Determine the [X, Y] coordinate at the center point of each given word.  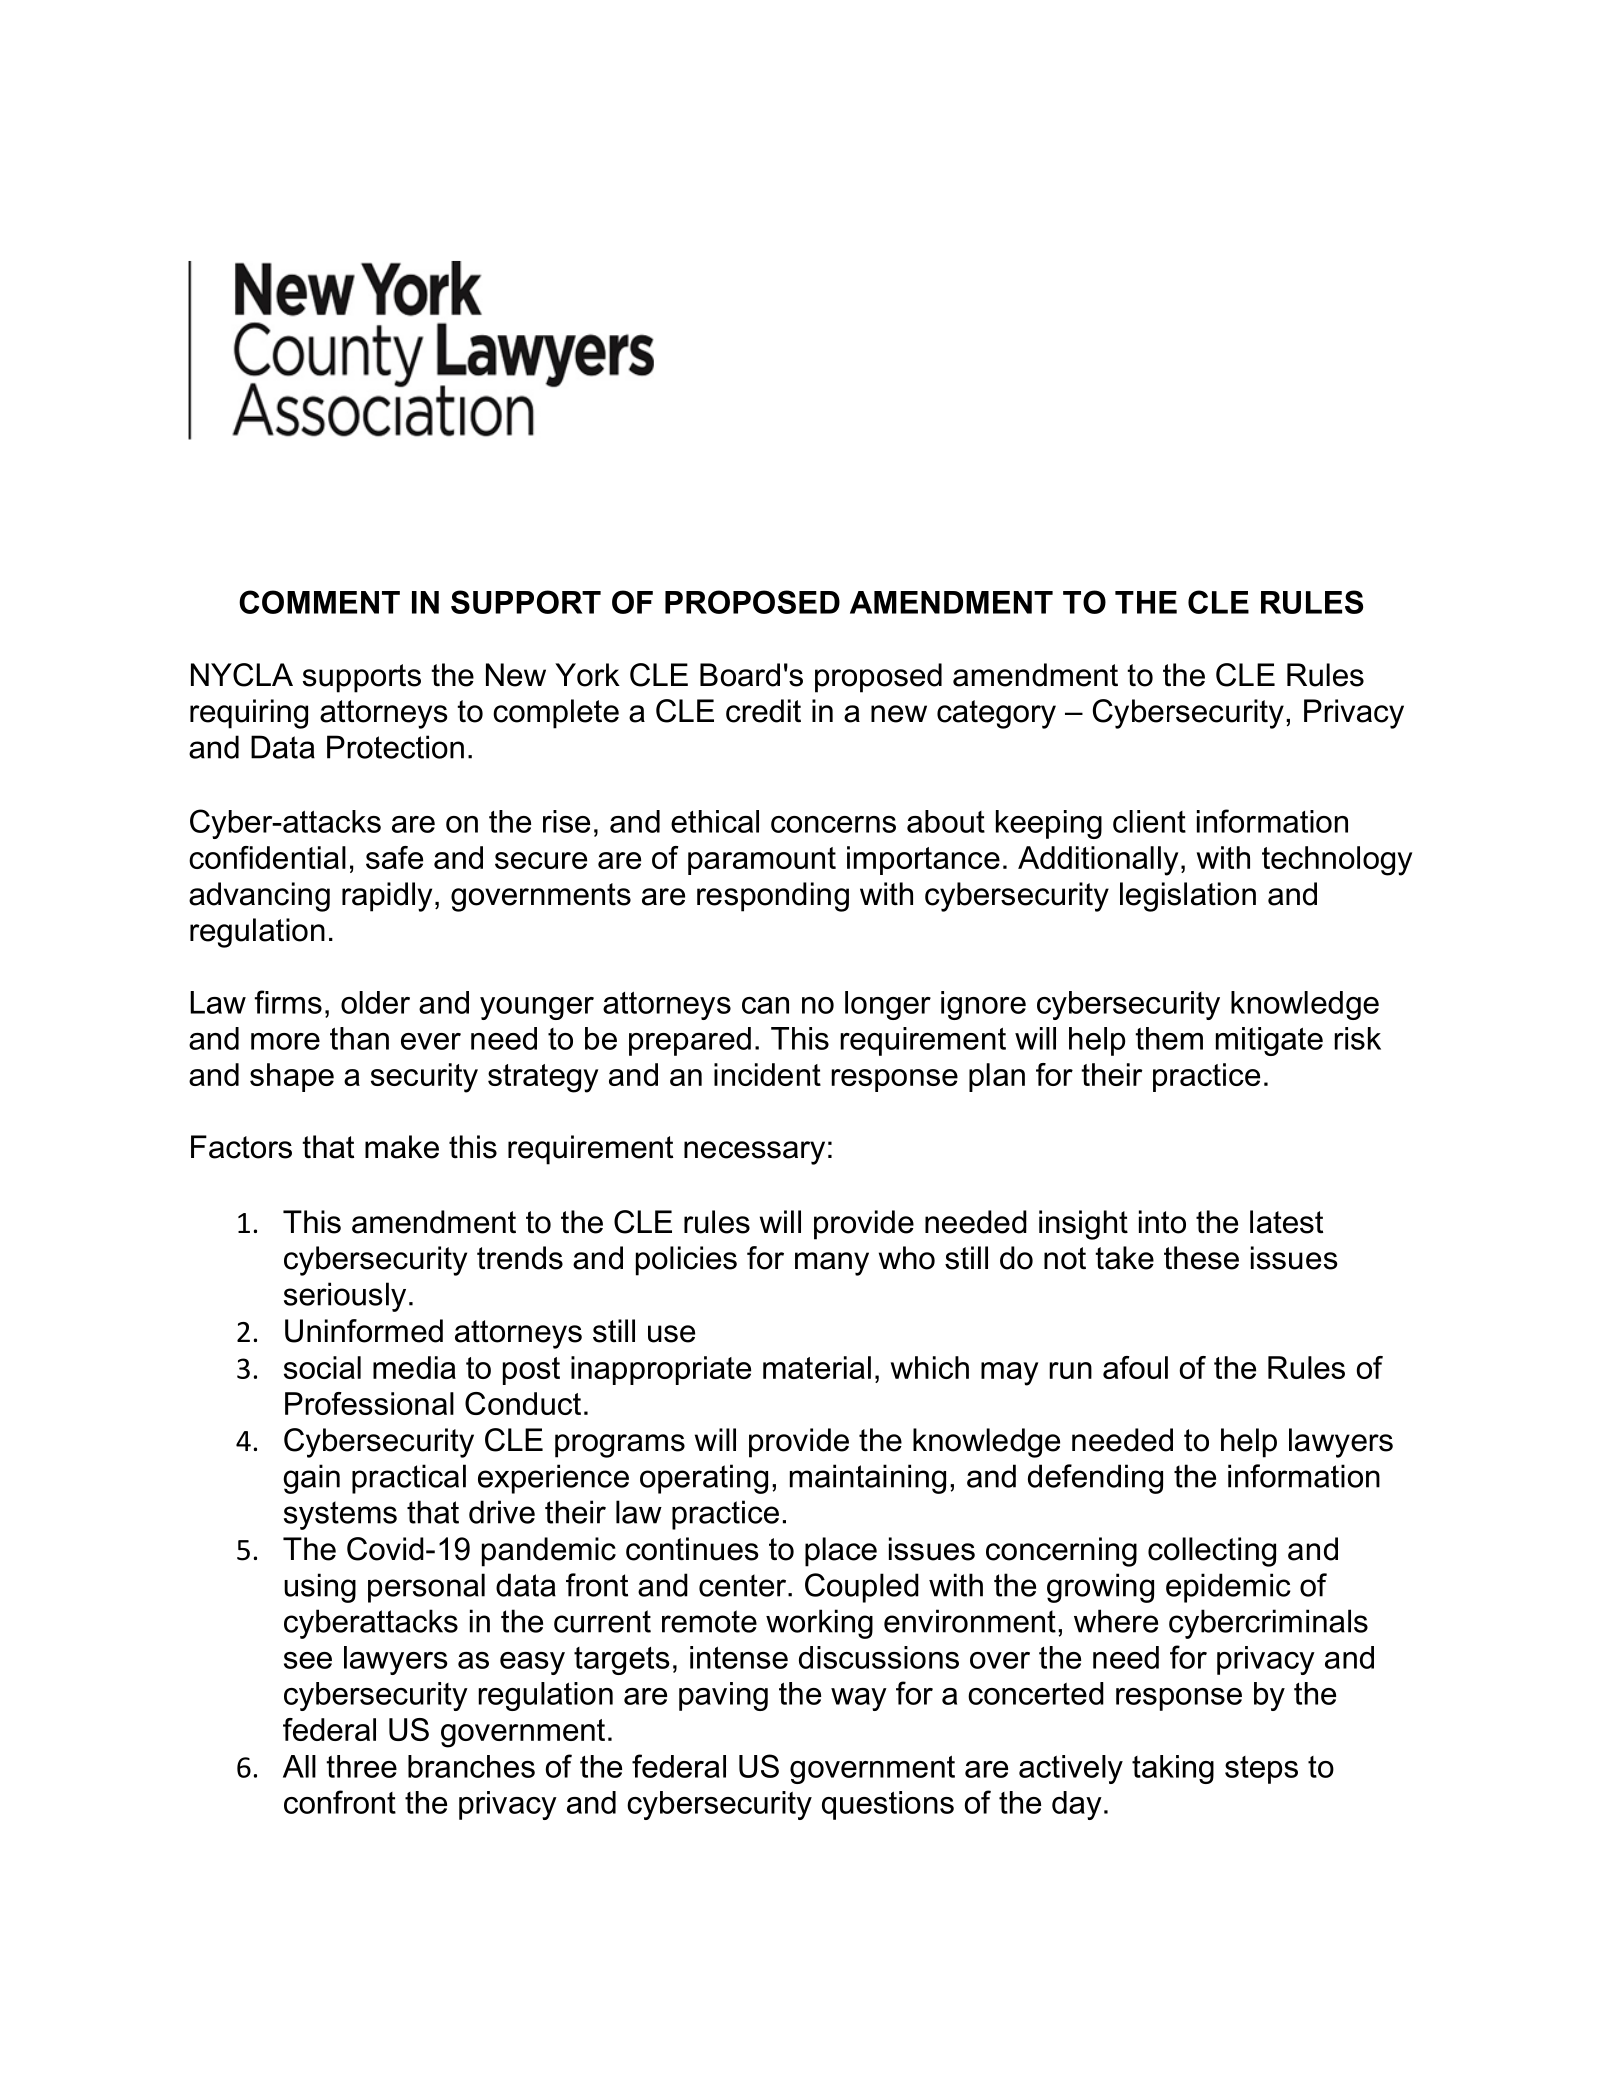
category [996, 714]
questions [888, 1805]
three [361, 1766]
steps [1261, 1770]
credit [763, 711]
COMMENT [319, 602]
